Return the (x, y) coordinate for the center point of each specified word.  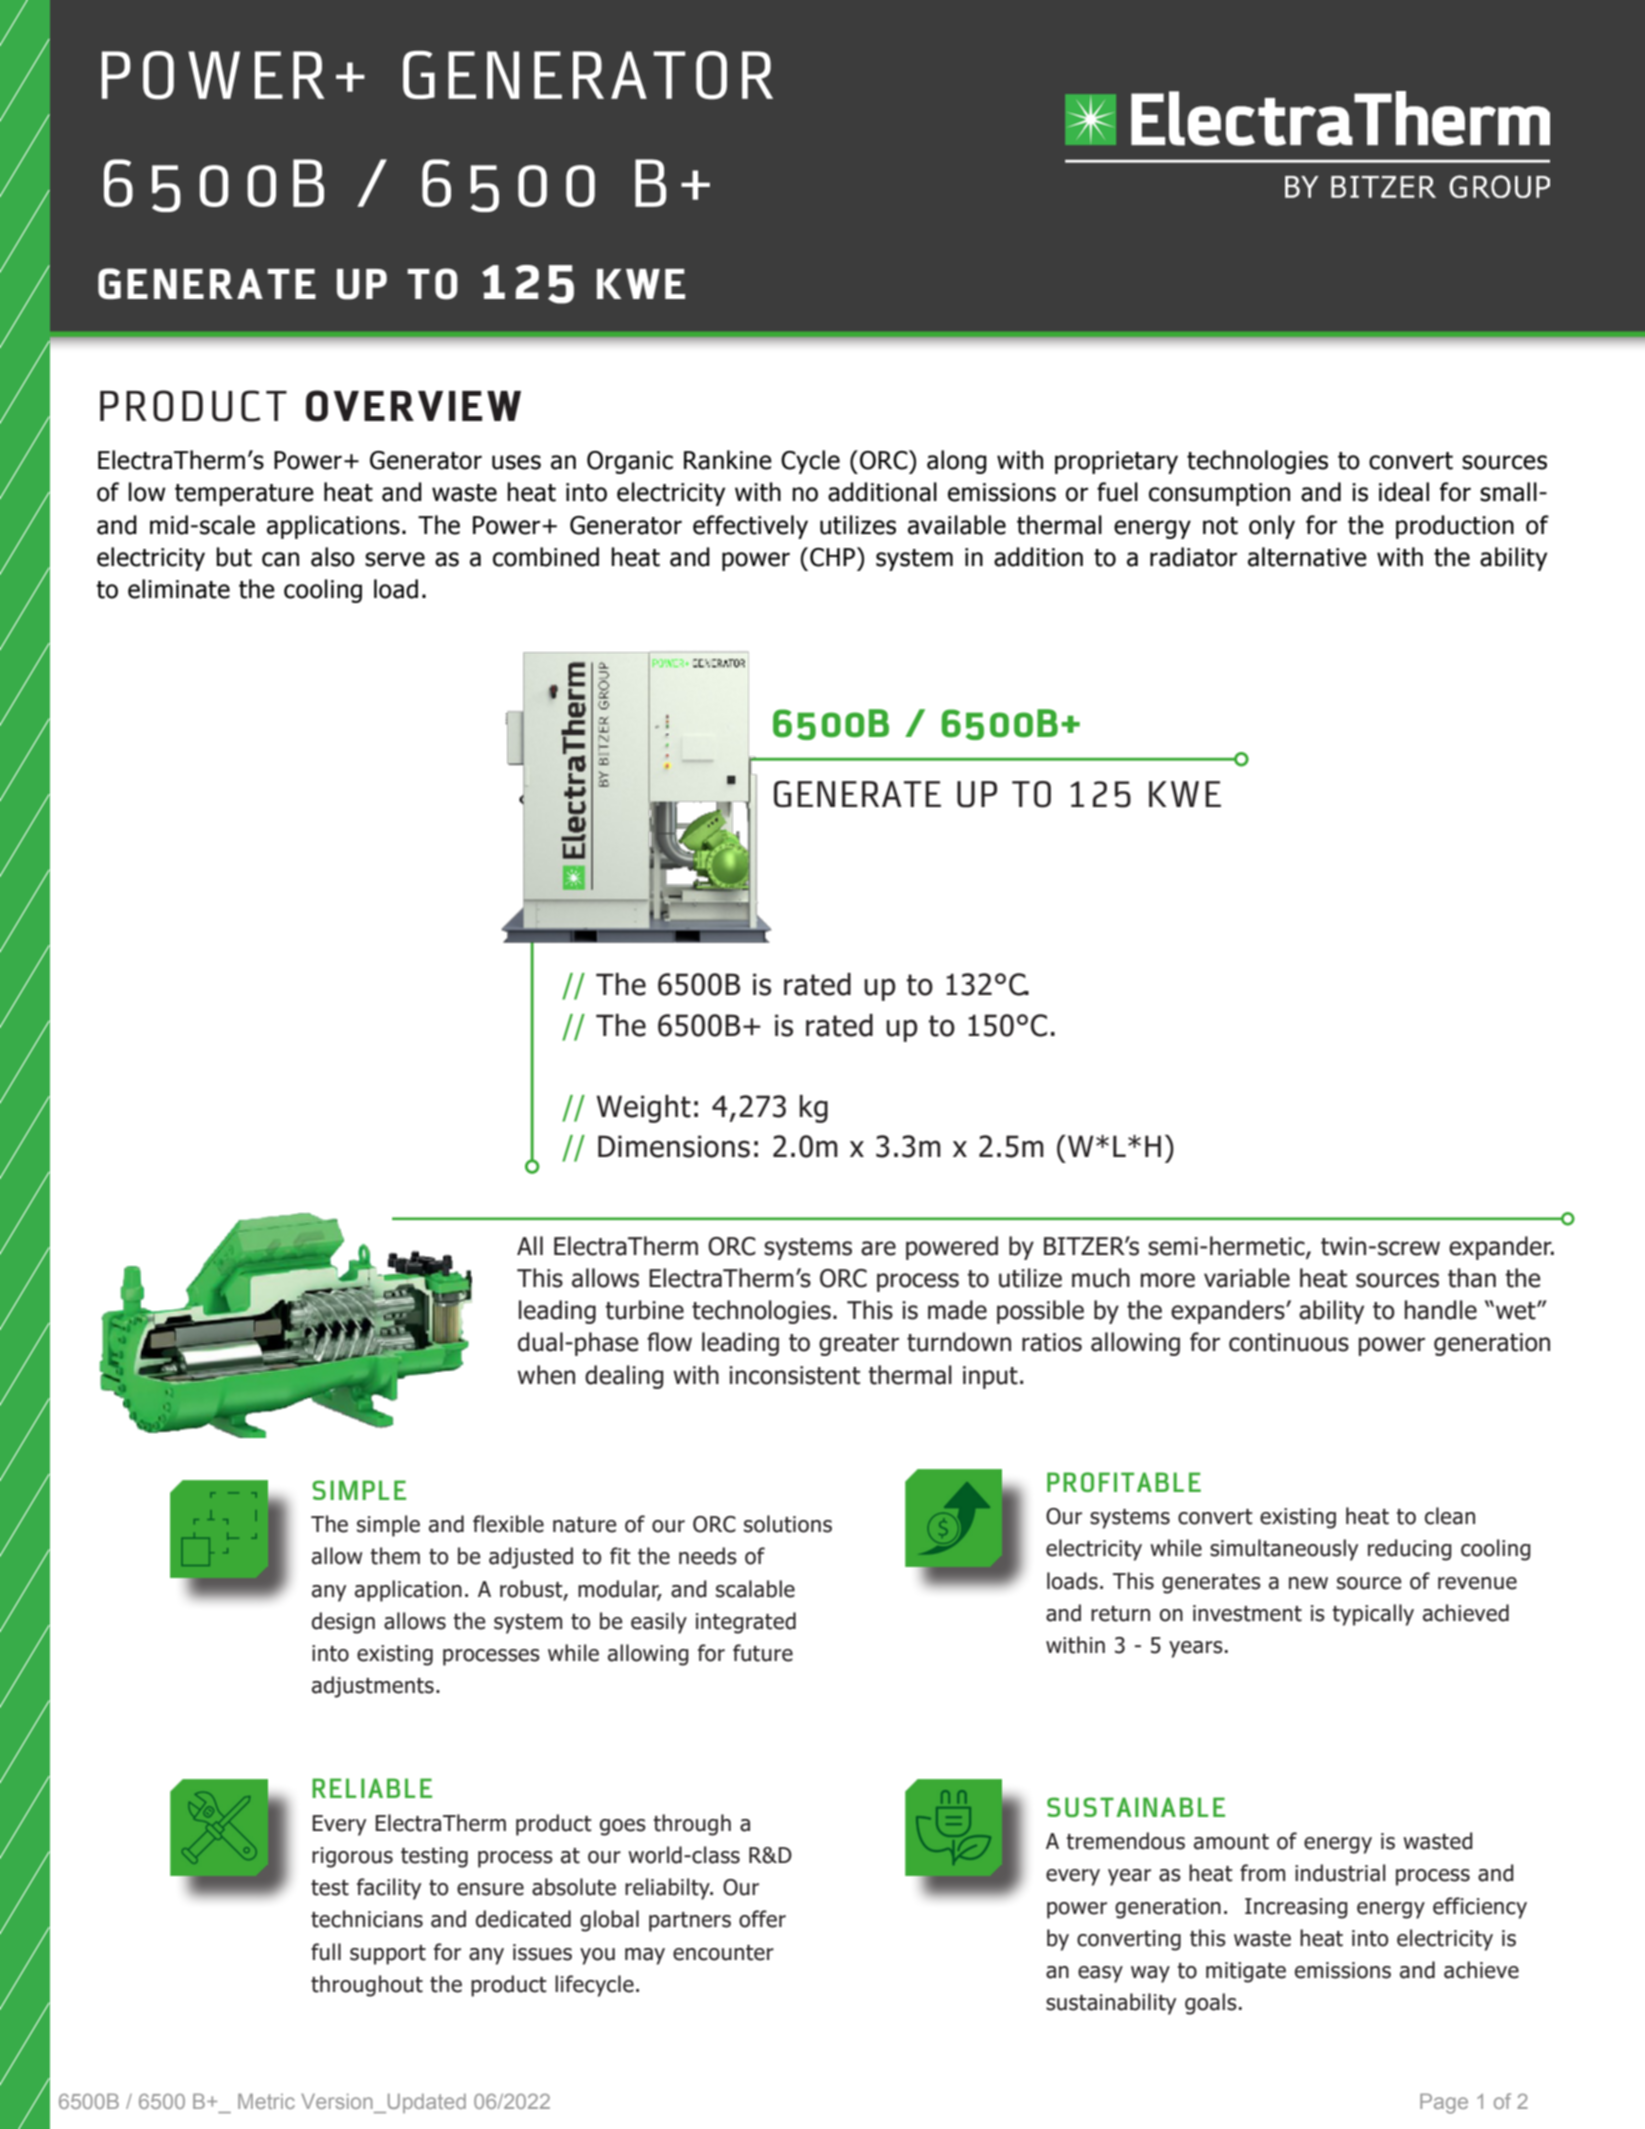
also (333, 557)
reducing (1410, 1550)
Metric (266, 2101)
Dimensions (674, 1146)
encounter (723, 1953)
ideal (1404, 492)
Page (1444, 2103)
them (395, 1556)
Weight (643, 1109)
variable (1247, 1278)
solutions (788, 1524)
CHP (834, 557)
